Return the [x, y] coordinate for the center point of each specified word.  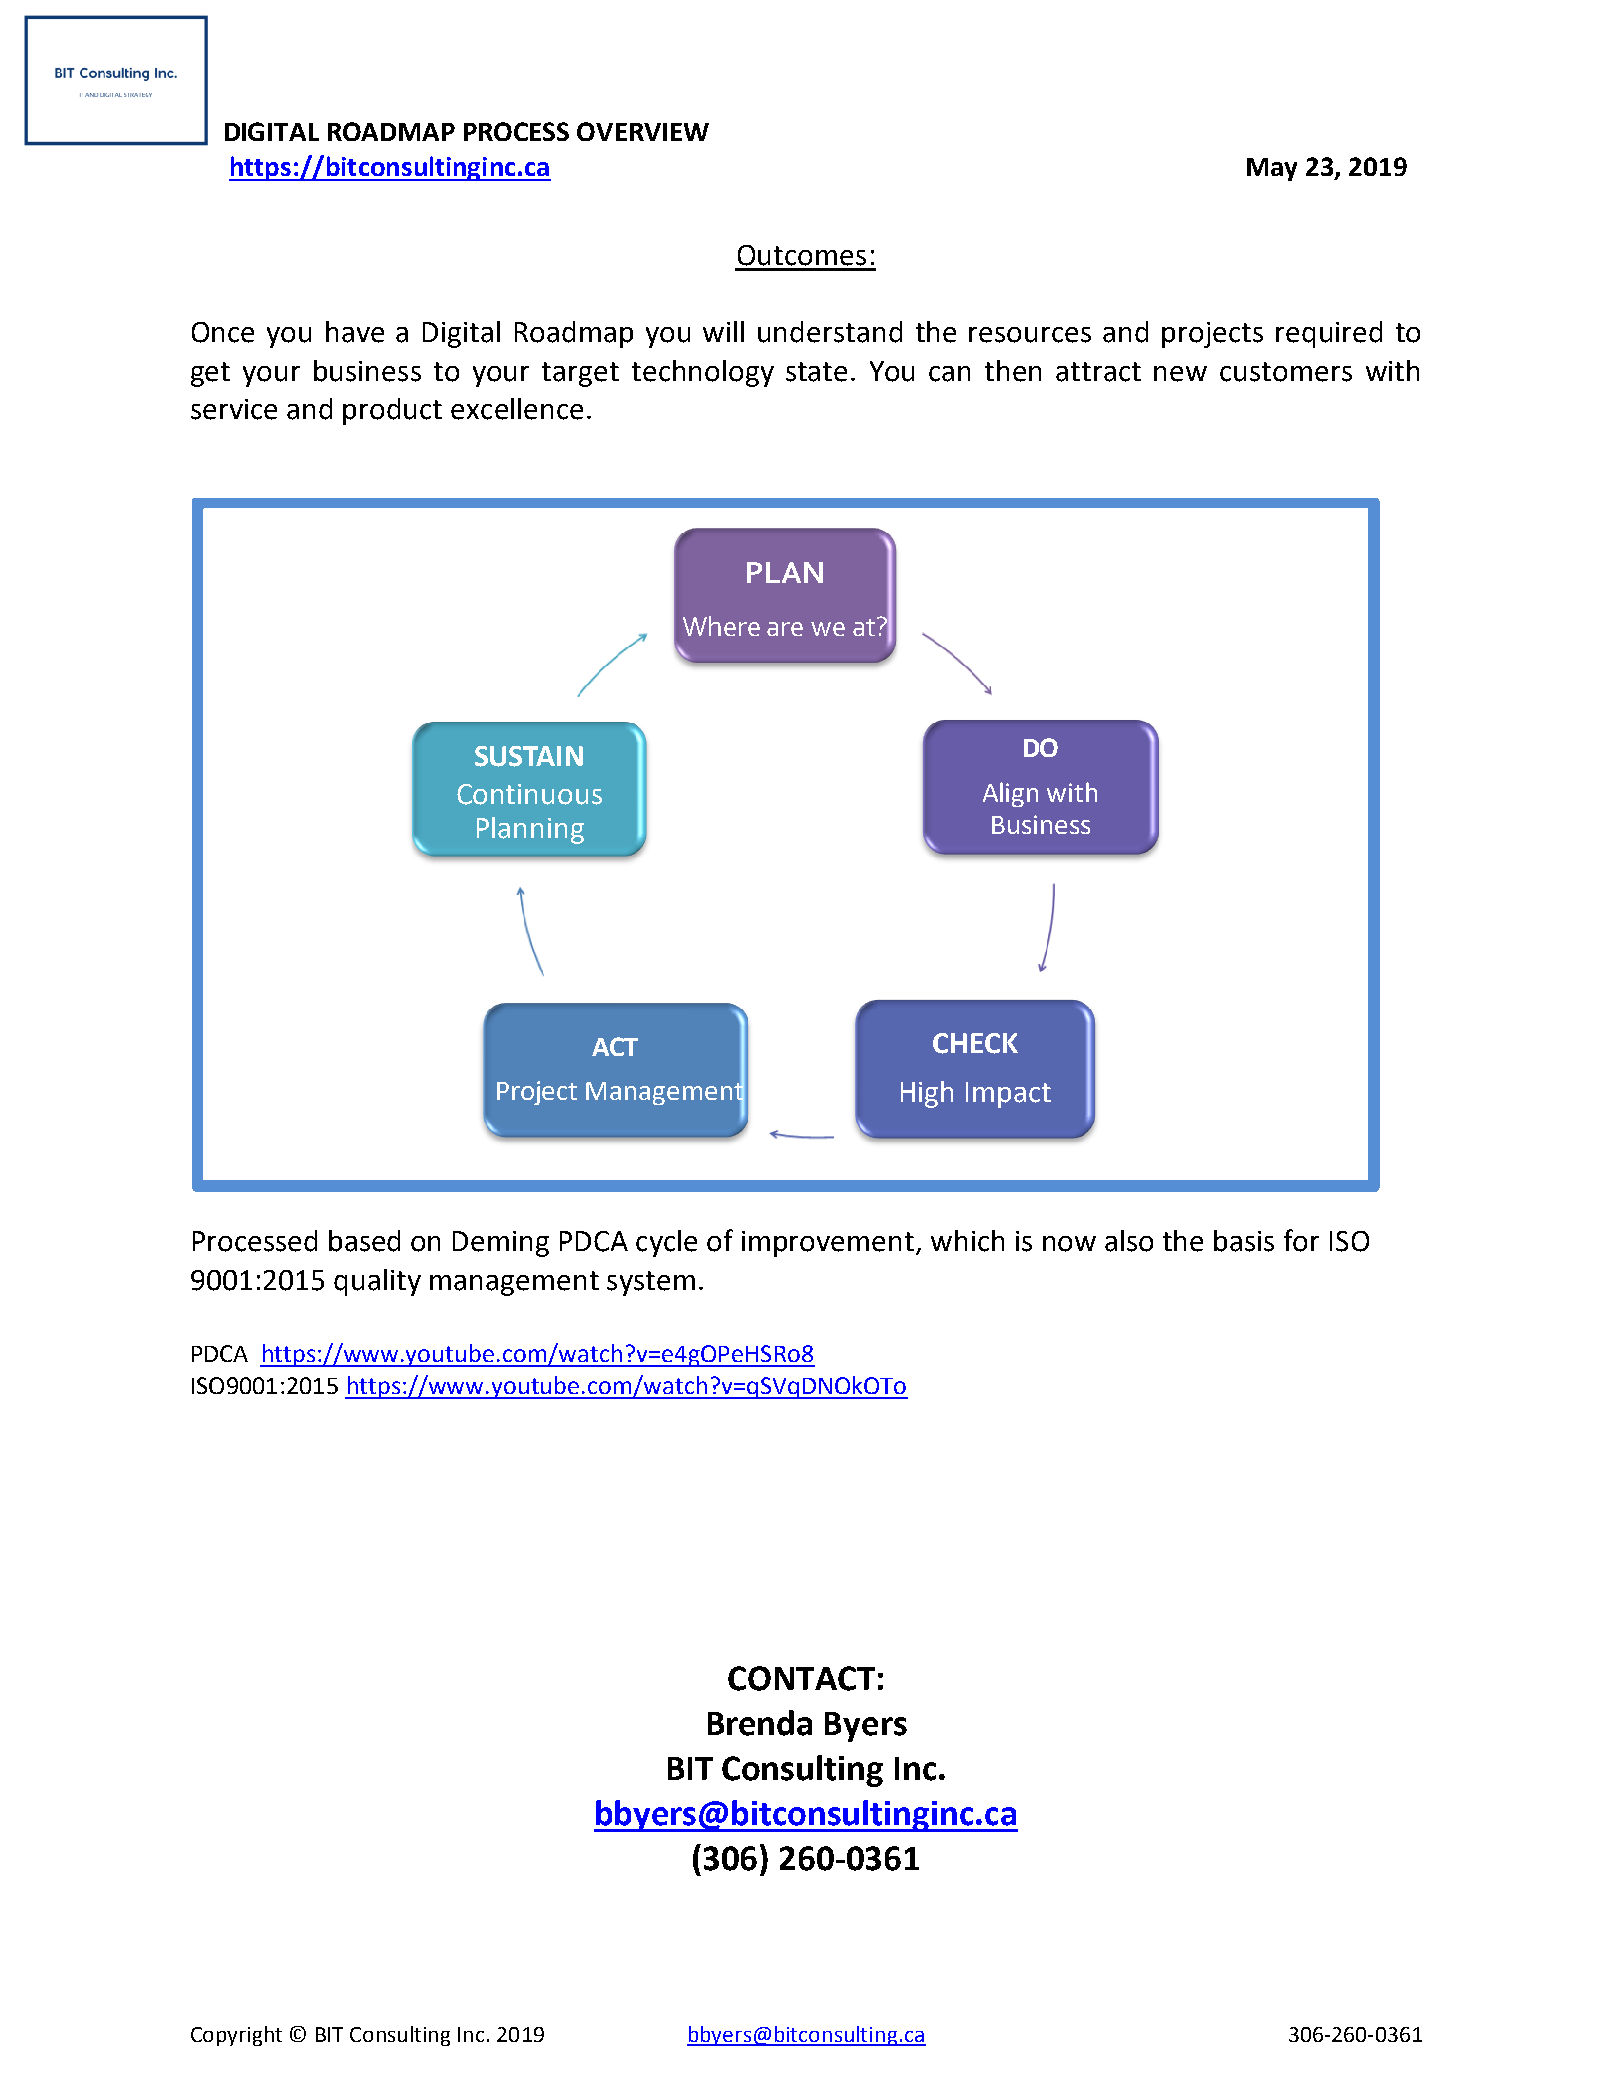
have [355, 332]
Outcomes [802, 255]
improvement [828, 1244]
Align [1010, 794]
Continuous [529, 794]
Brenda [760, 1723]
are [785, 629]
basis [1244, 1241]
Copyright [236, 2036]
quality [377, 1282]
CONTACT [801, 1678]
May [1272, 169]
